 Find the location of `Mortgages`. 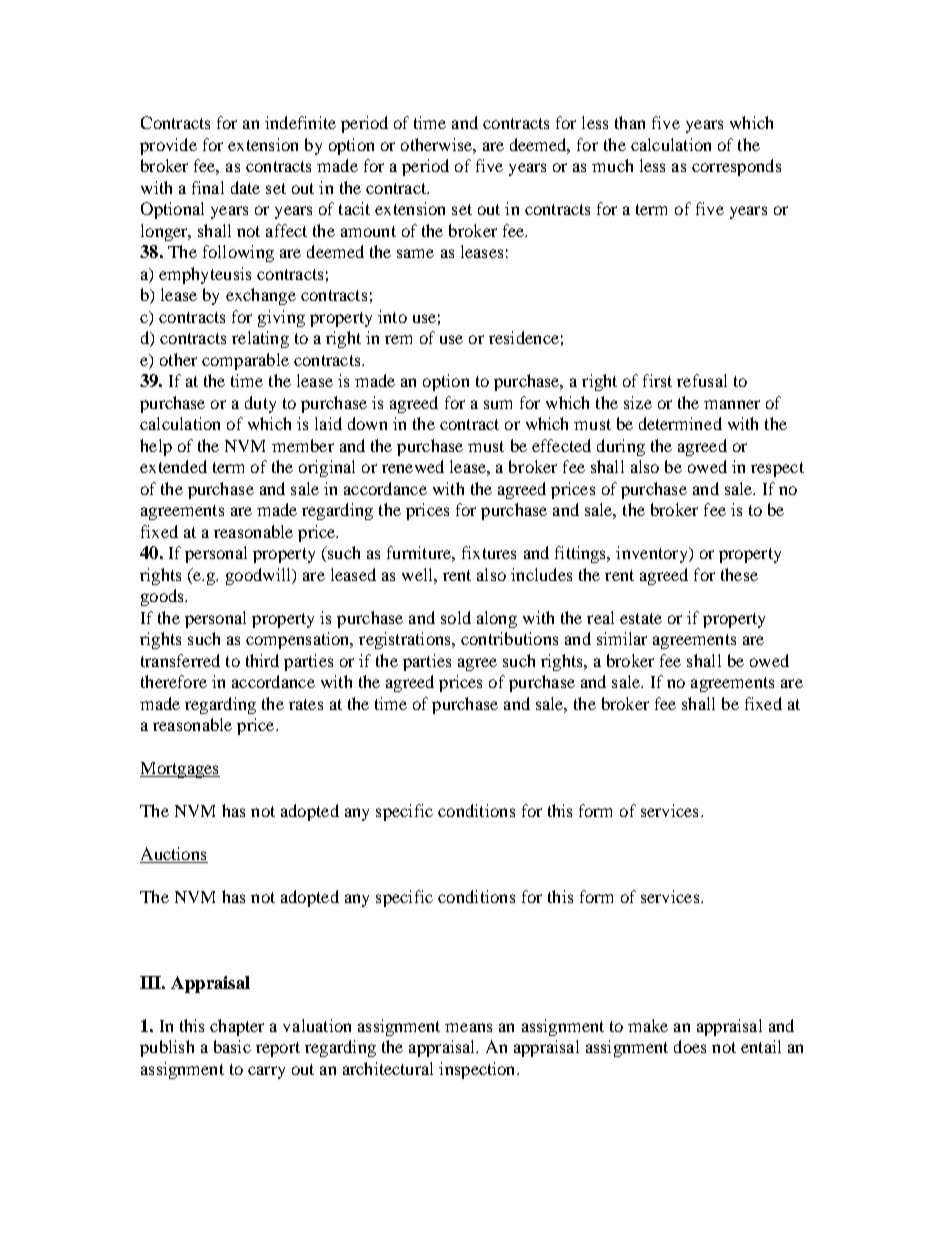

Mortgages is located at coordinates (180, 770).
